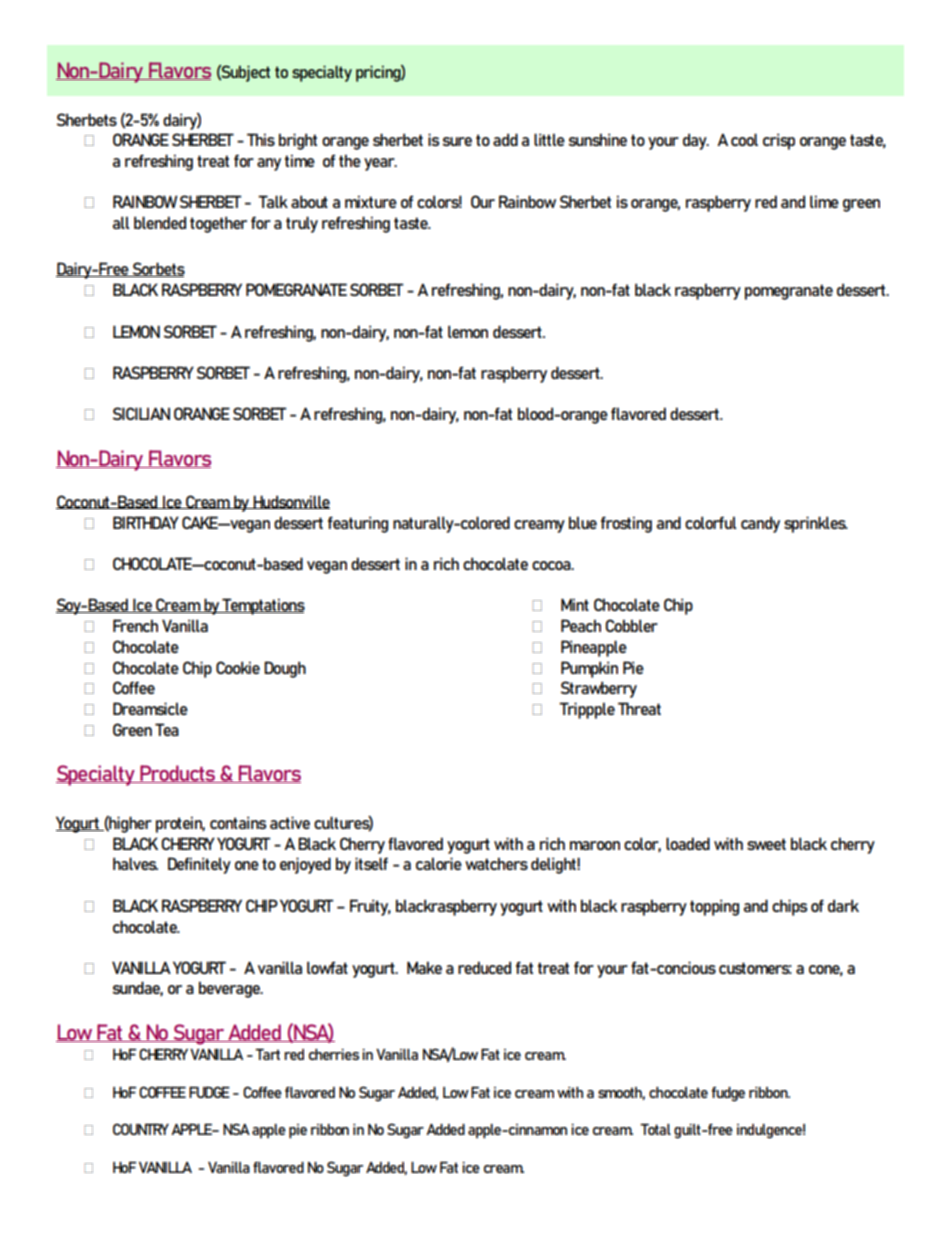 The image size is (952, 1233). I want to click on crisp, so click(779, 141).
